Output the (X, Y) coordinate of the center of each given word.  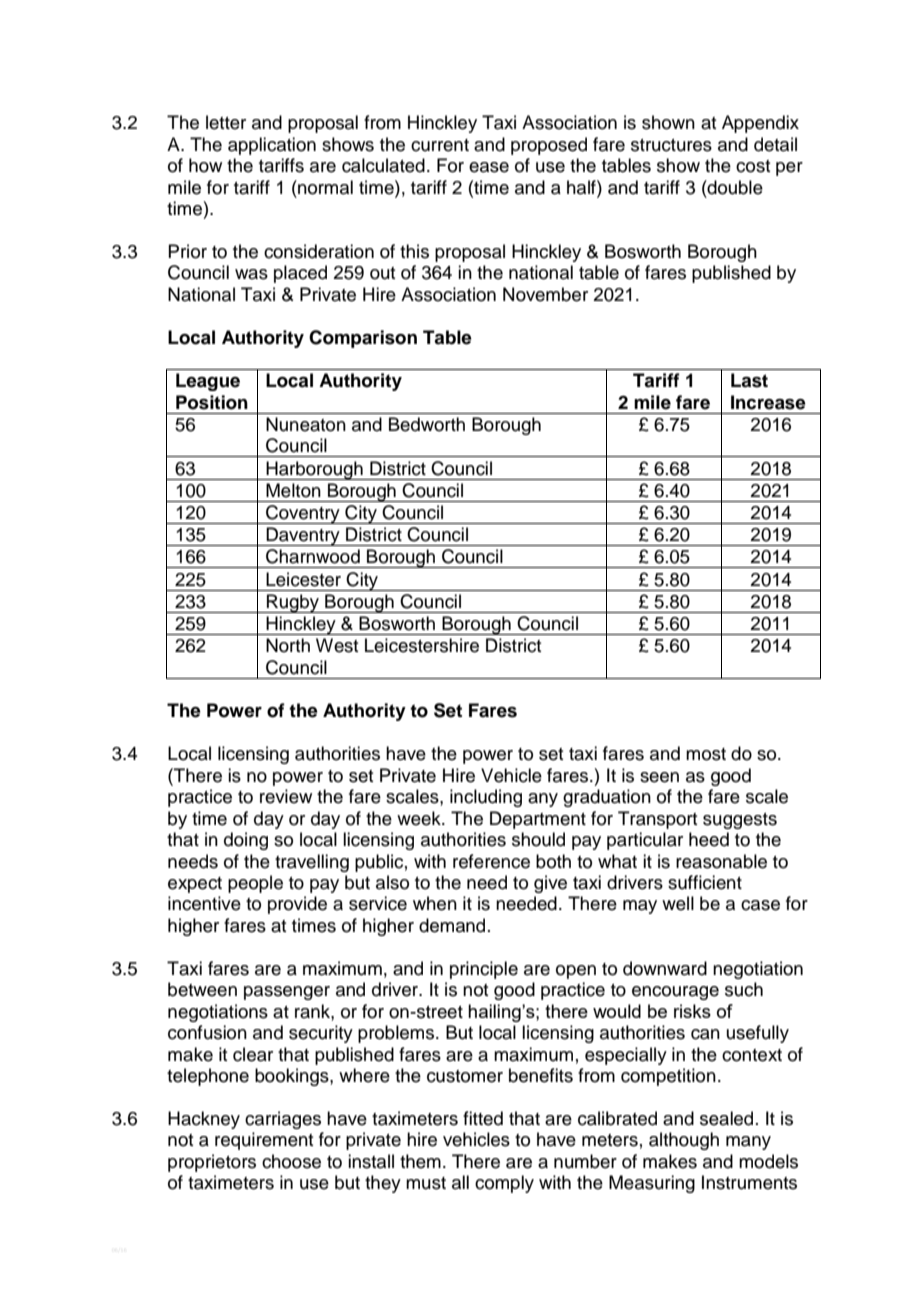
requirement (264, 1141)
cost (753, 166)
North (288, 645)
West (337, 645)
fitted (483, 1118)
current (440, 145)
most (706, 754)
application (272, 146)
